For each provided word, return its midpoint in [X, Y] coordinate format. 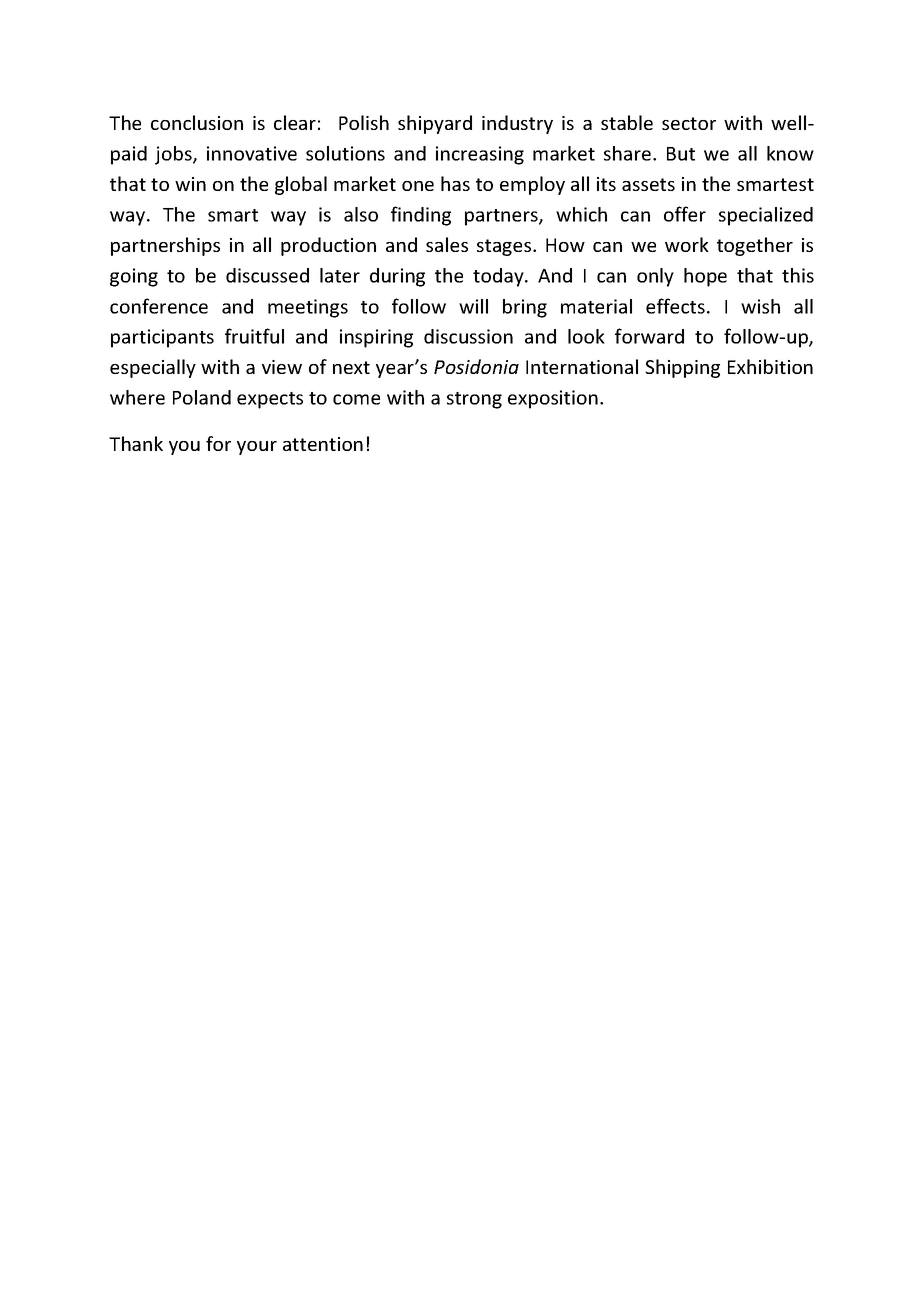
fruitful [254, 336]
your [257, 448]
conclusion [197, 122]
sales [447, 244]
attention [323, 444]
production [328, 246]
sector [689, 123]
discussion [468, 336]
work [687, 244]
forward [649, 336]
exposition [553, 399]
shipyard [435, 124]
